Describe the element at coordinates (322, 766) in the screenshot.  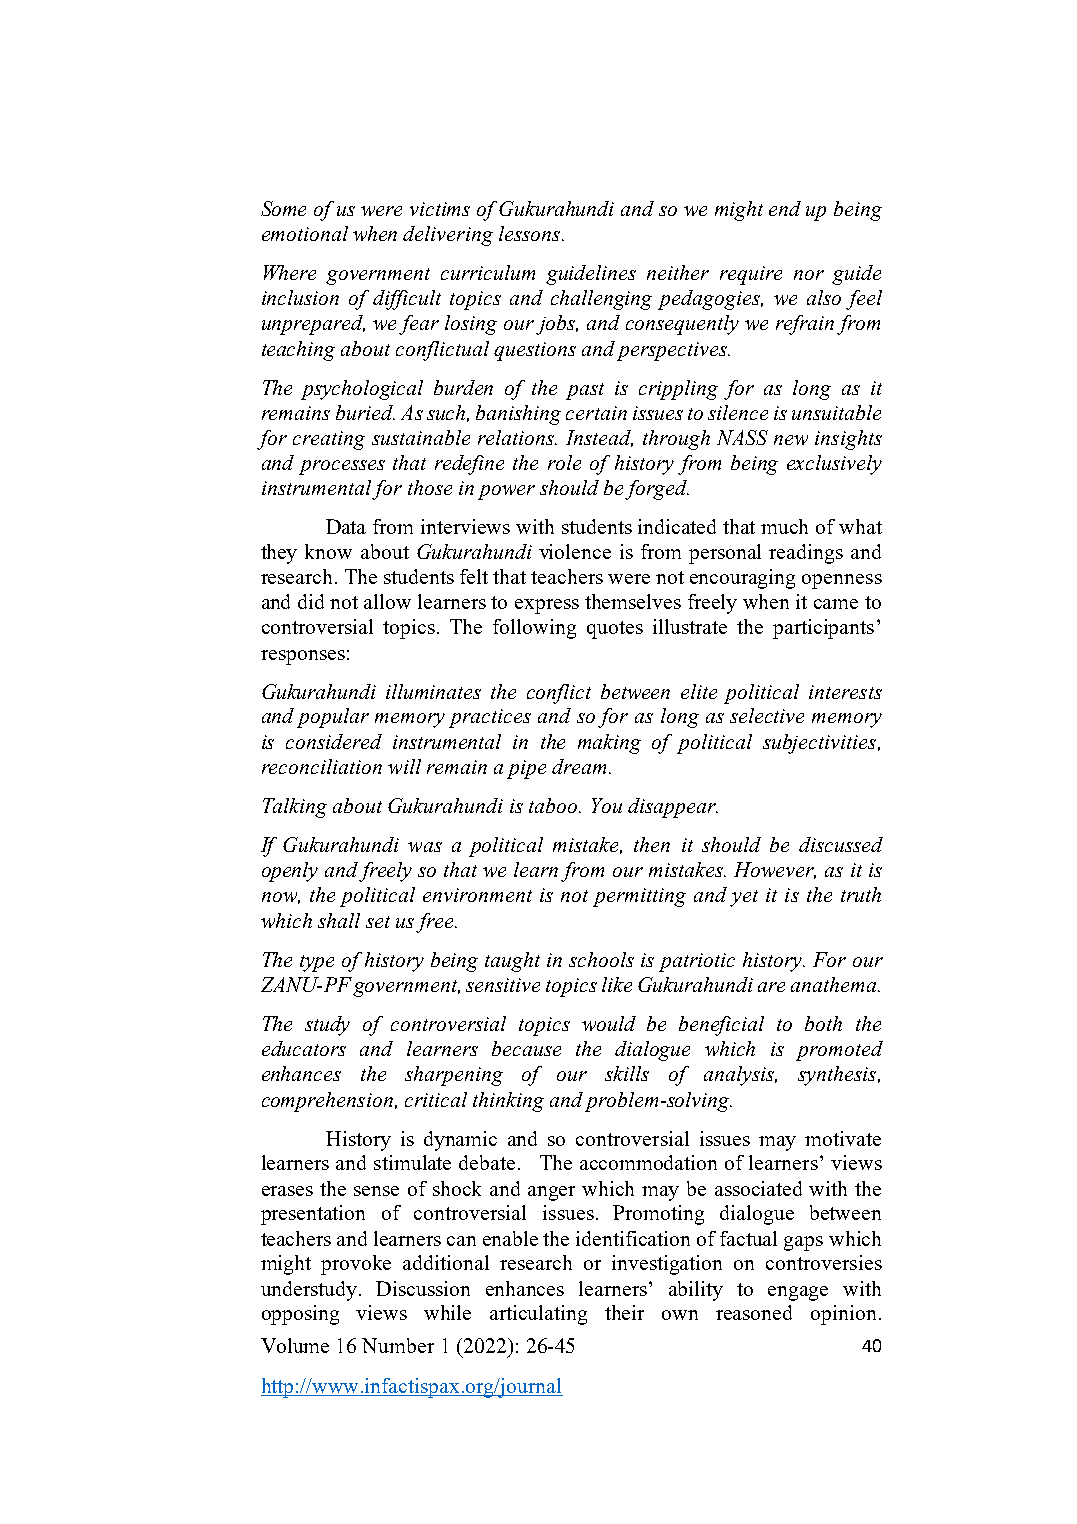
I see `reconciliation` at that location.
